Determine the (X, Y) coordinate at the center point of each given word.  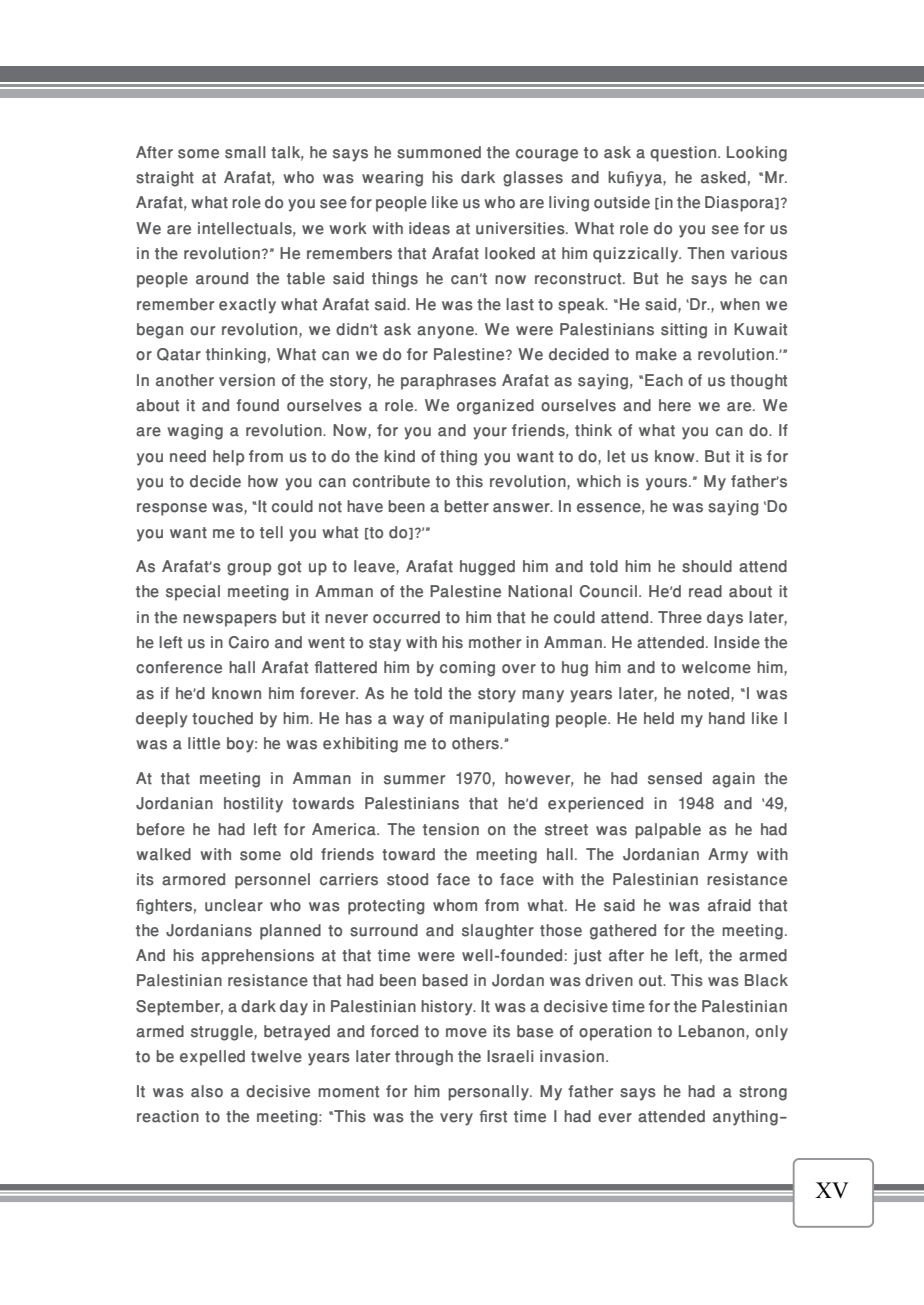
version (247, 380)
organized (495, 407)
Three (680, 617)
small (245, 152)
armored (193, 879)
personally (489, 1093)
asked (723, 177)
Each (664, 380)
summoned (439, 152)
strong (763, 1093)
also (207, 1091)
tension (451, 829)
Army (728, 856)
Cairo (249, 642)
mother (495, 642)
